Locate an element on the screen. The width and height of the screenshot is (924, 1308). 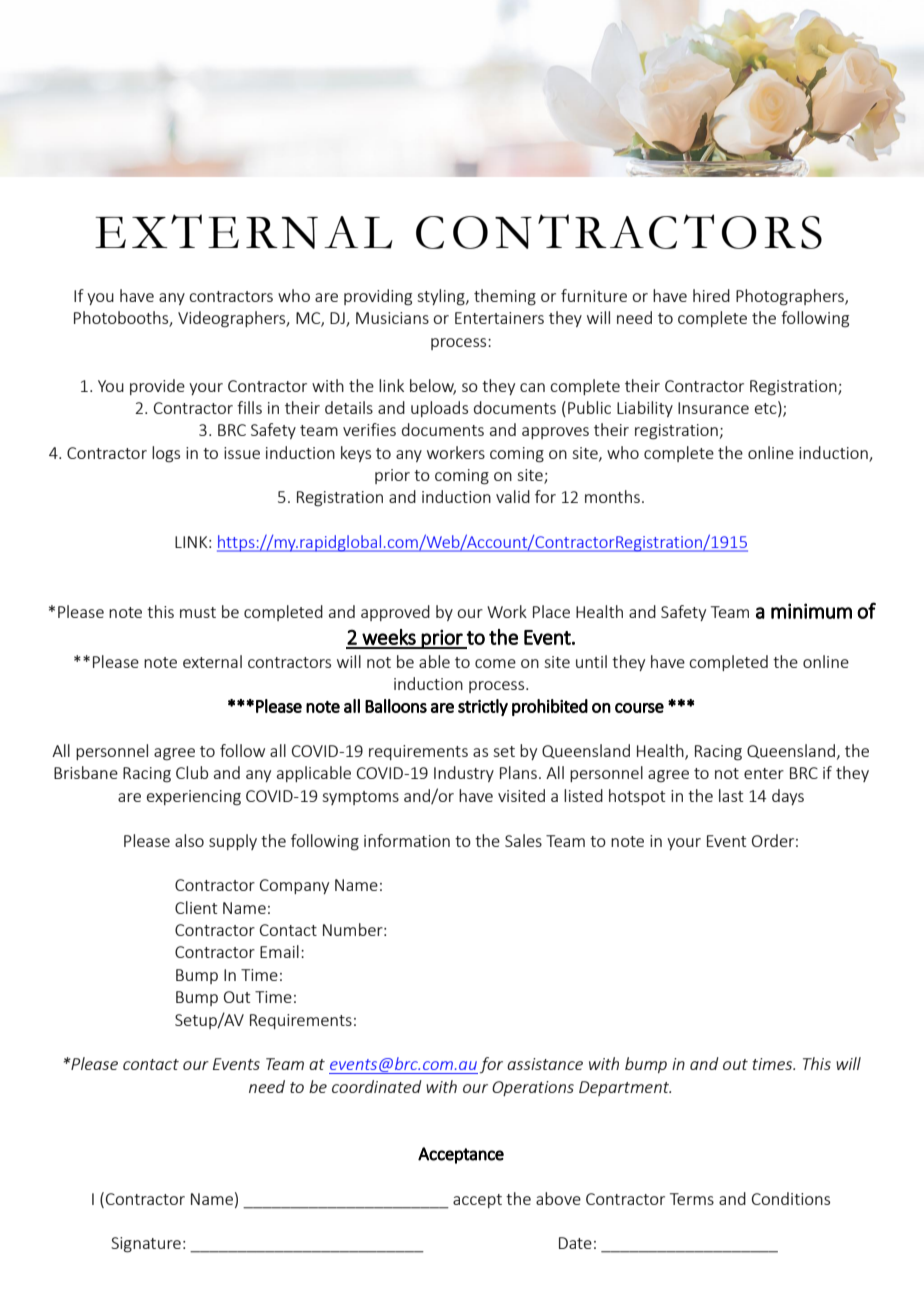
provide is located at coordinates (157, 387).
